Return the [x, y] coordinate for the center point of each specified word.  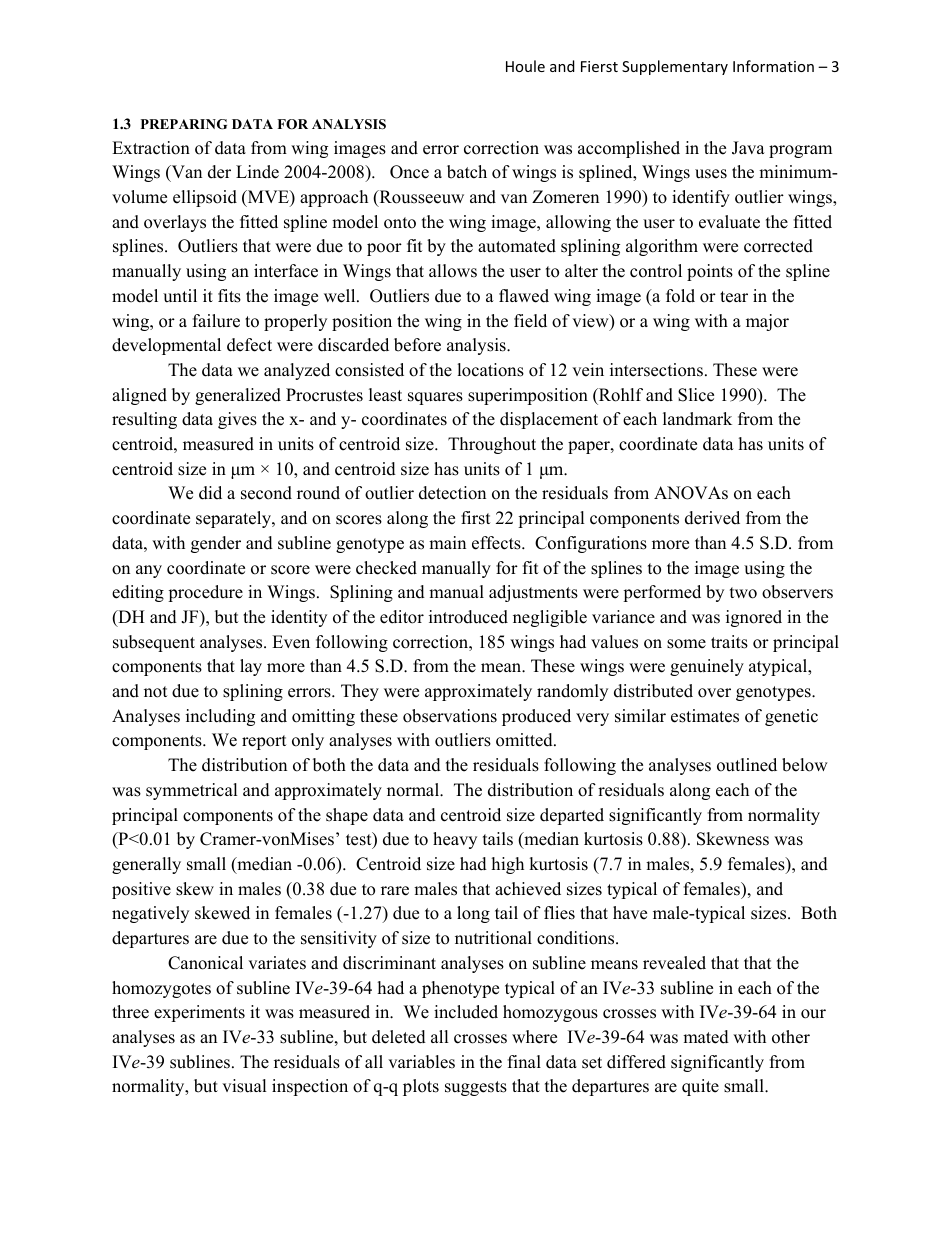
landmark [697, 419]
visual [244, 1086]
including [220, 717]
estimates [705, 716]
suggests [476, 1088]
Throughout [492, 445]
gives [237, 420]
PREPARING [184, 124]
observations [450, 716]
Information [773, 66]
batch [467, 172]
